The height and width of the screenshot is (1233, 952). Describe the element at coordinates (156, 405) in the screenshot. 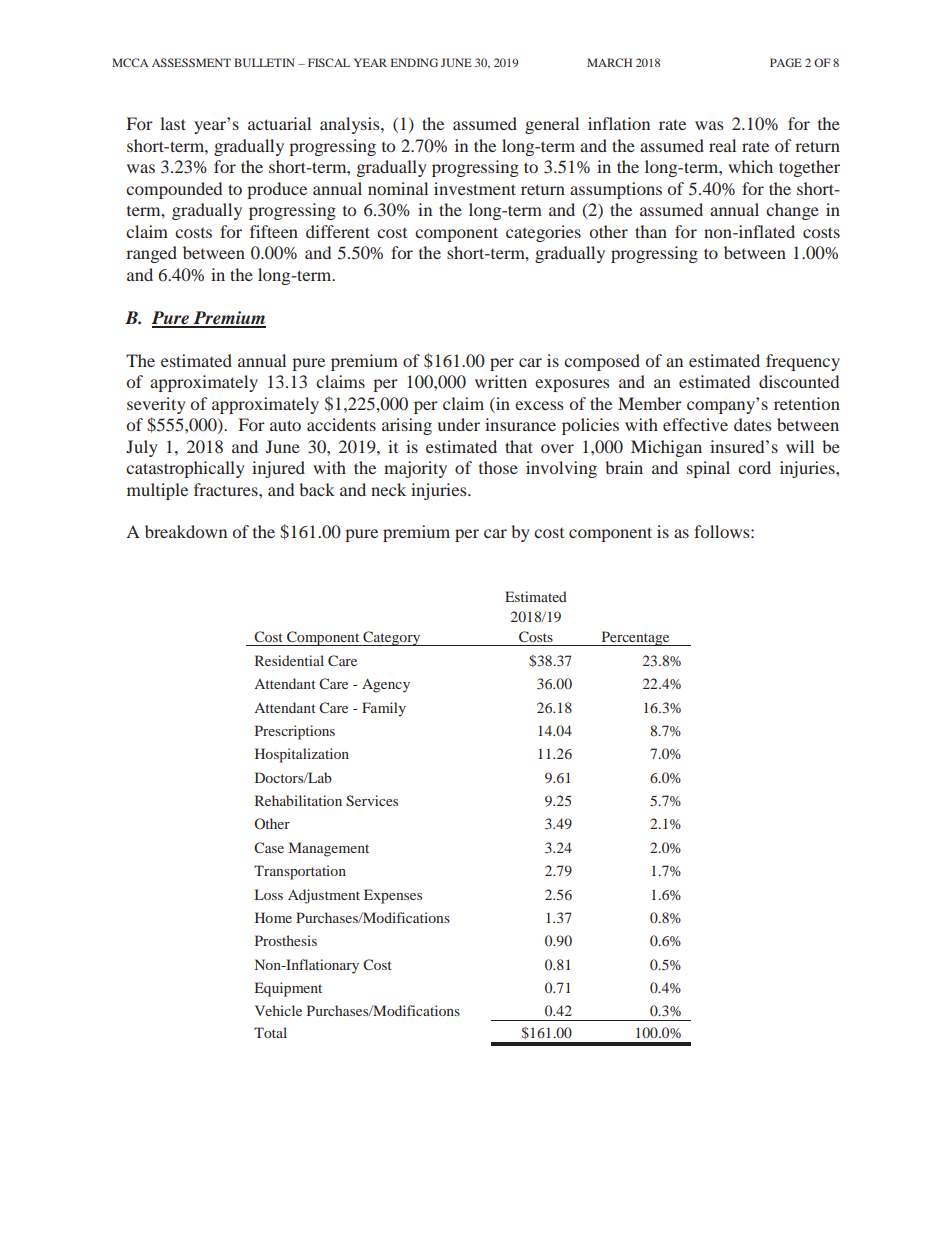

I see `severity` at that location.
